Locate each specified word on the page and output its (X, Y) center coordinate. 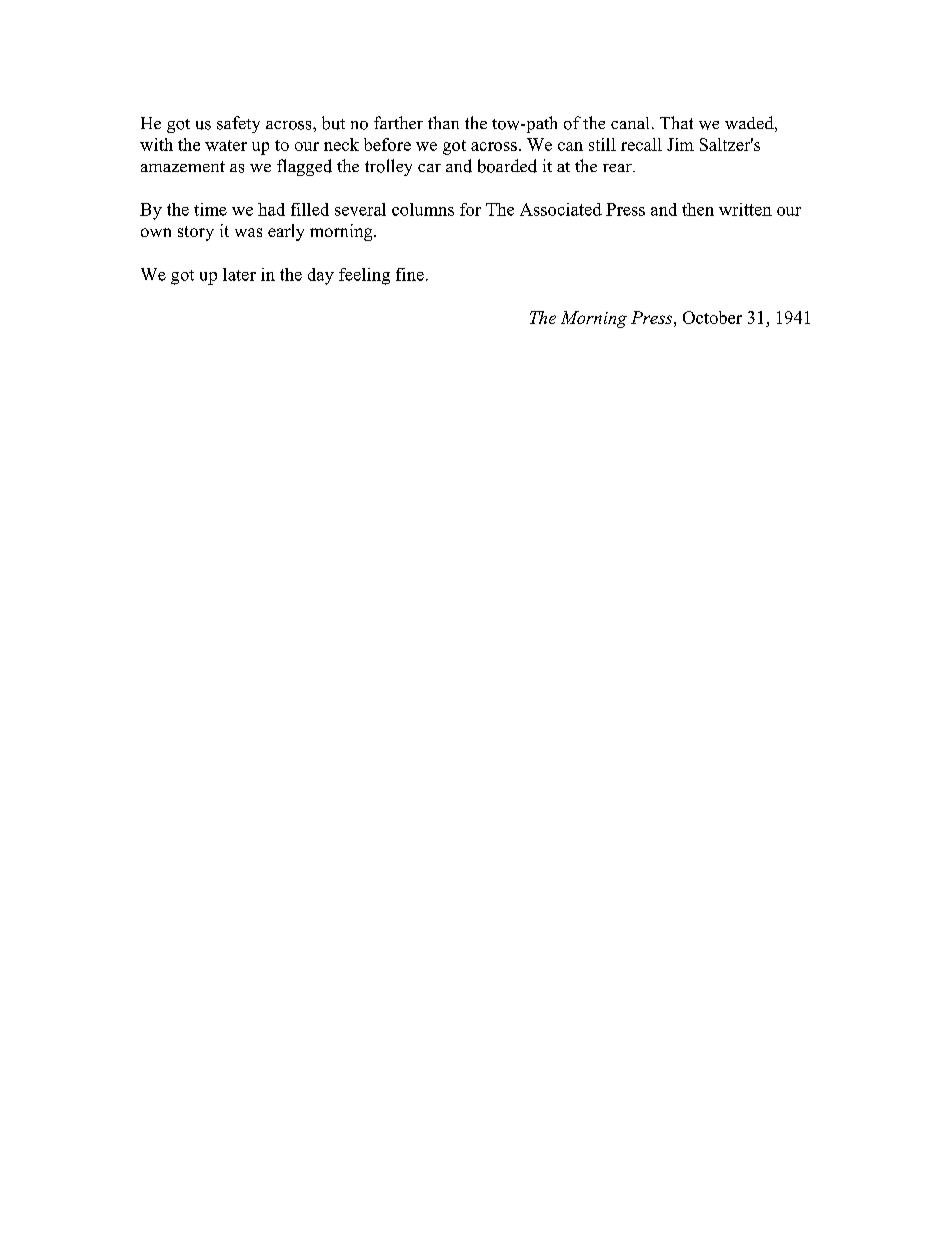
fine (410, 274)
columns (423, 209)
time (210, 209)
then (698, 209)
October (712, 317)
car (429, 168)
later (239, 274)
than (443, 122)
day (321, 276)
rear (618, 168)
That (676, 122)
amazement (183, 166)
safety (238, 124)
